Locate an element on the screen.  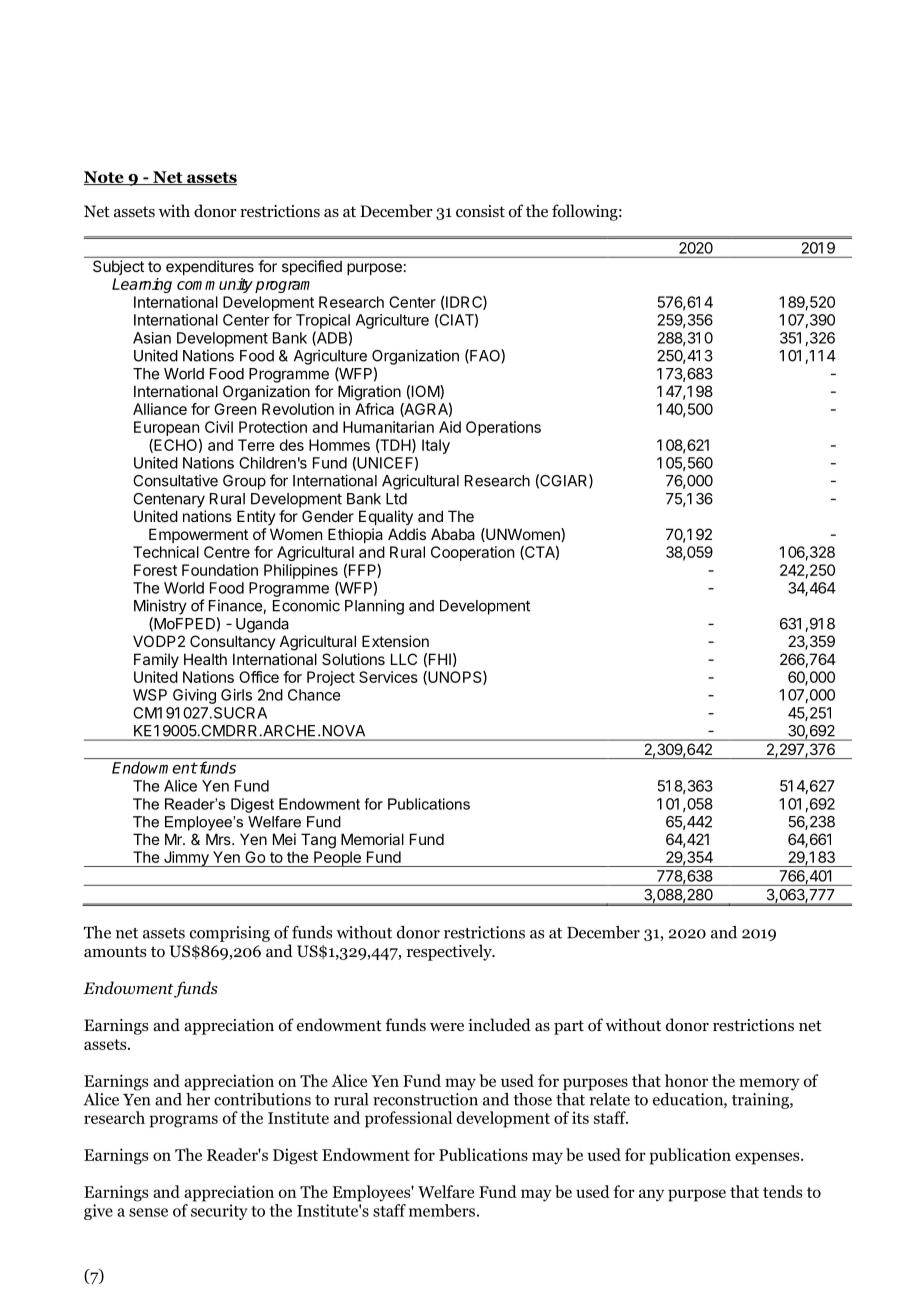
part is located at coordinates (569, 1027).
